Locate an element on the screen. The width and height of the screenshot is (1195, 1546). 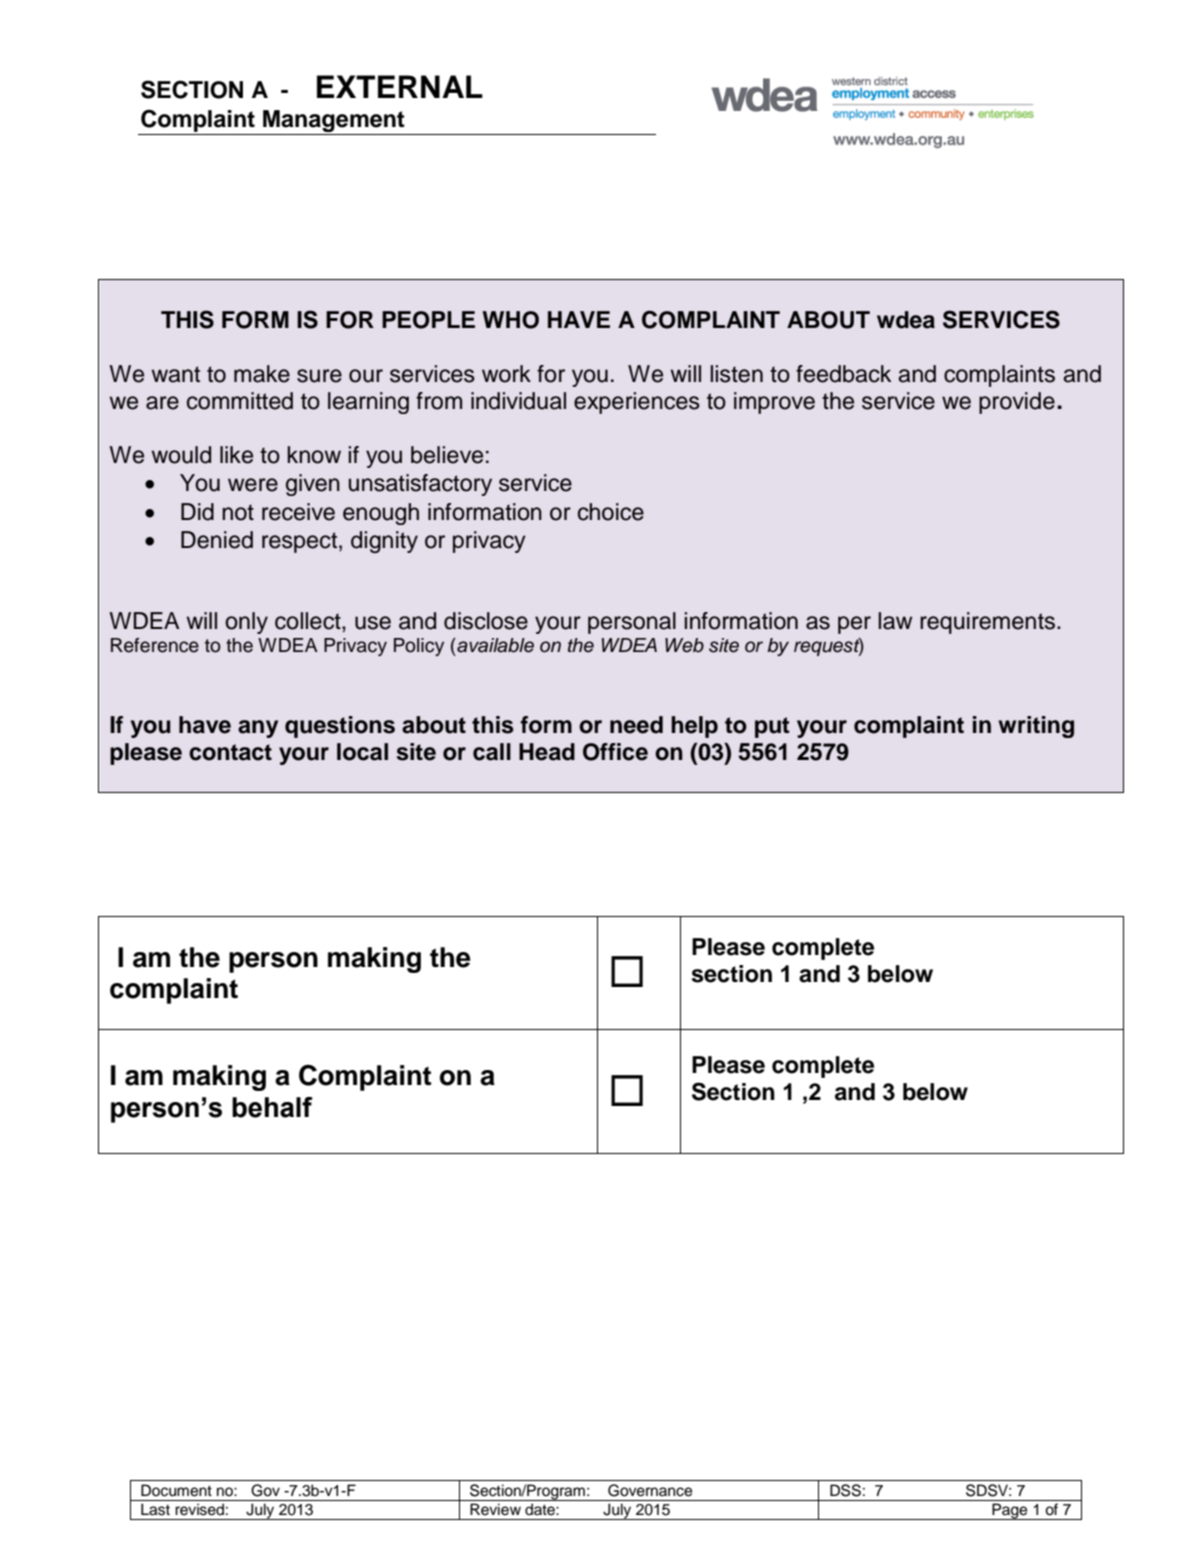
DSS is located at coordinates (845, 1490).
